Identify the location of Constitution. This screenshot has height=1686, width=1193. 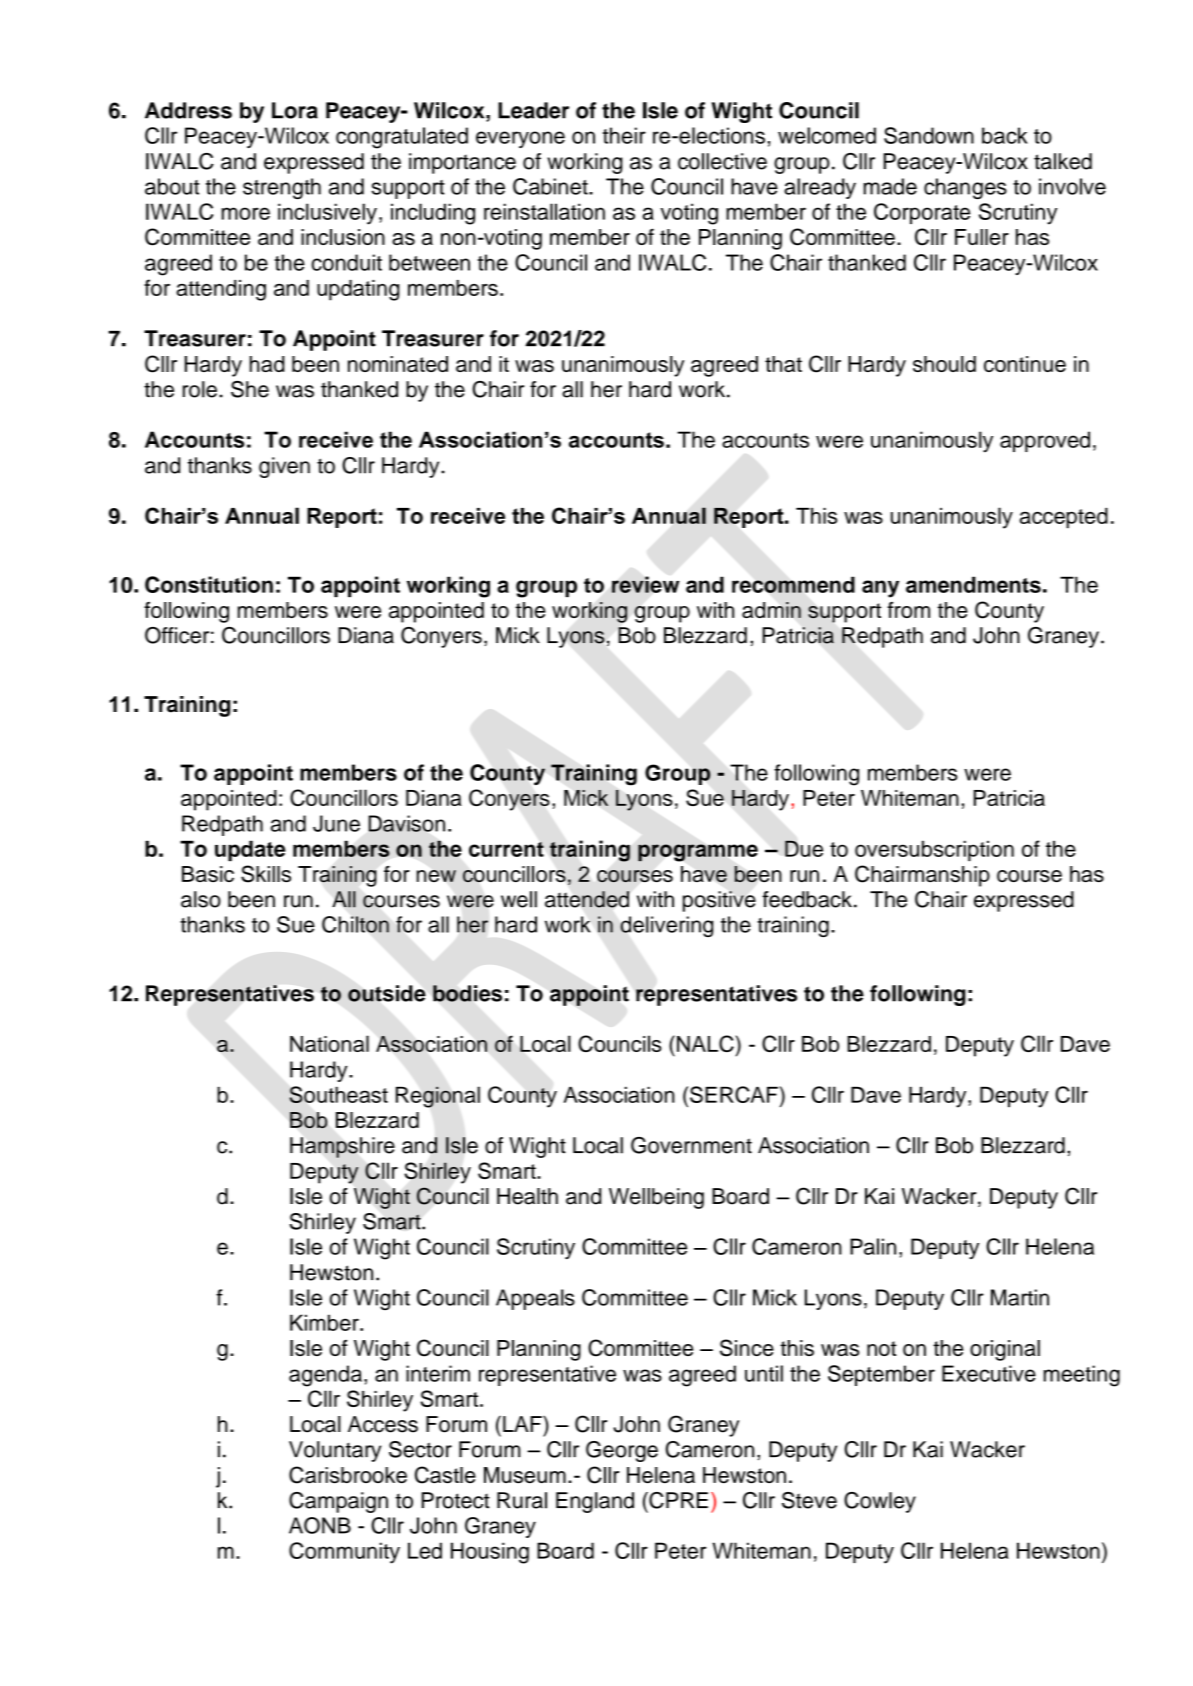
(209, 584).
